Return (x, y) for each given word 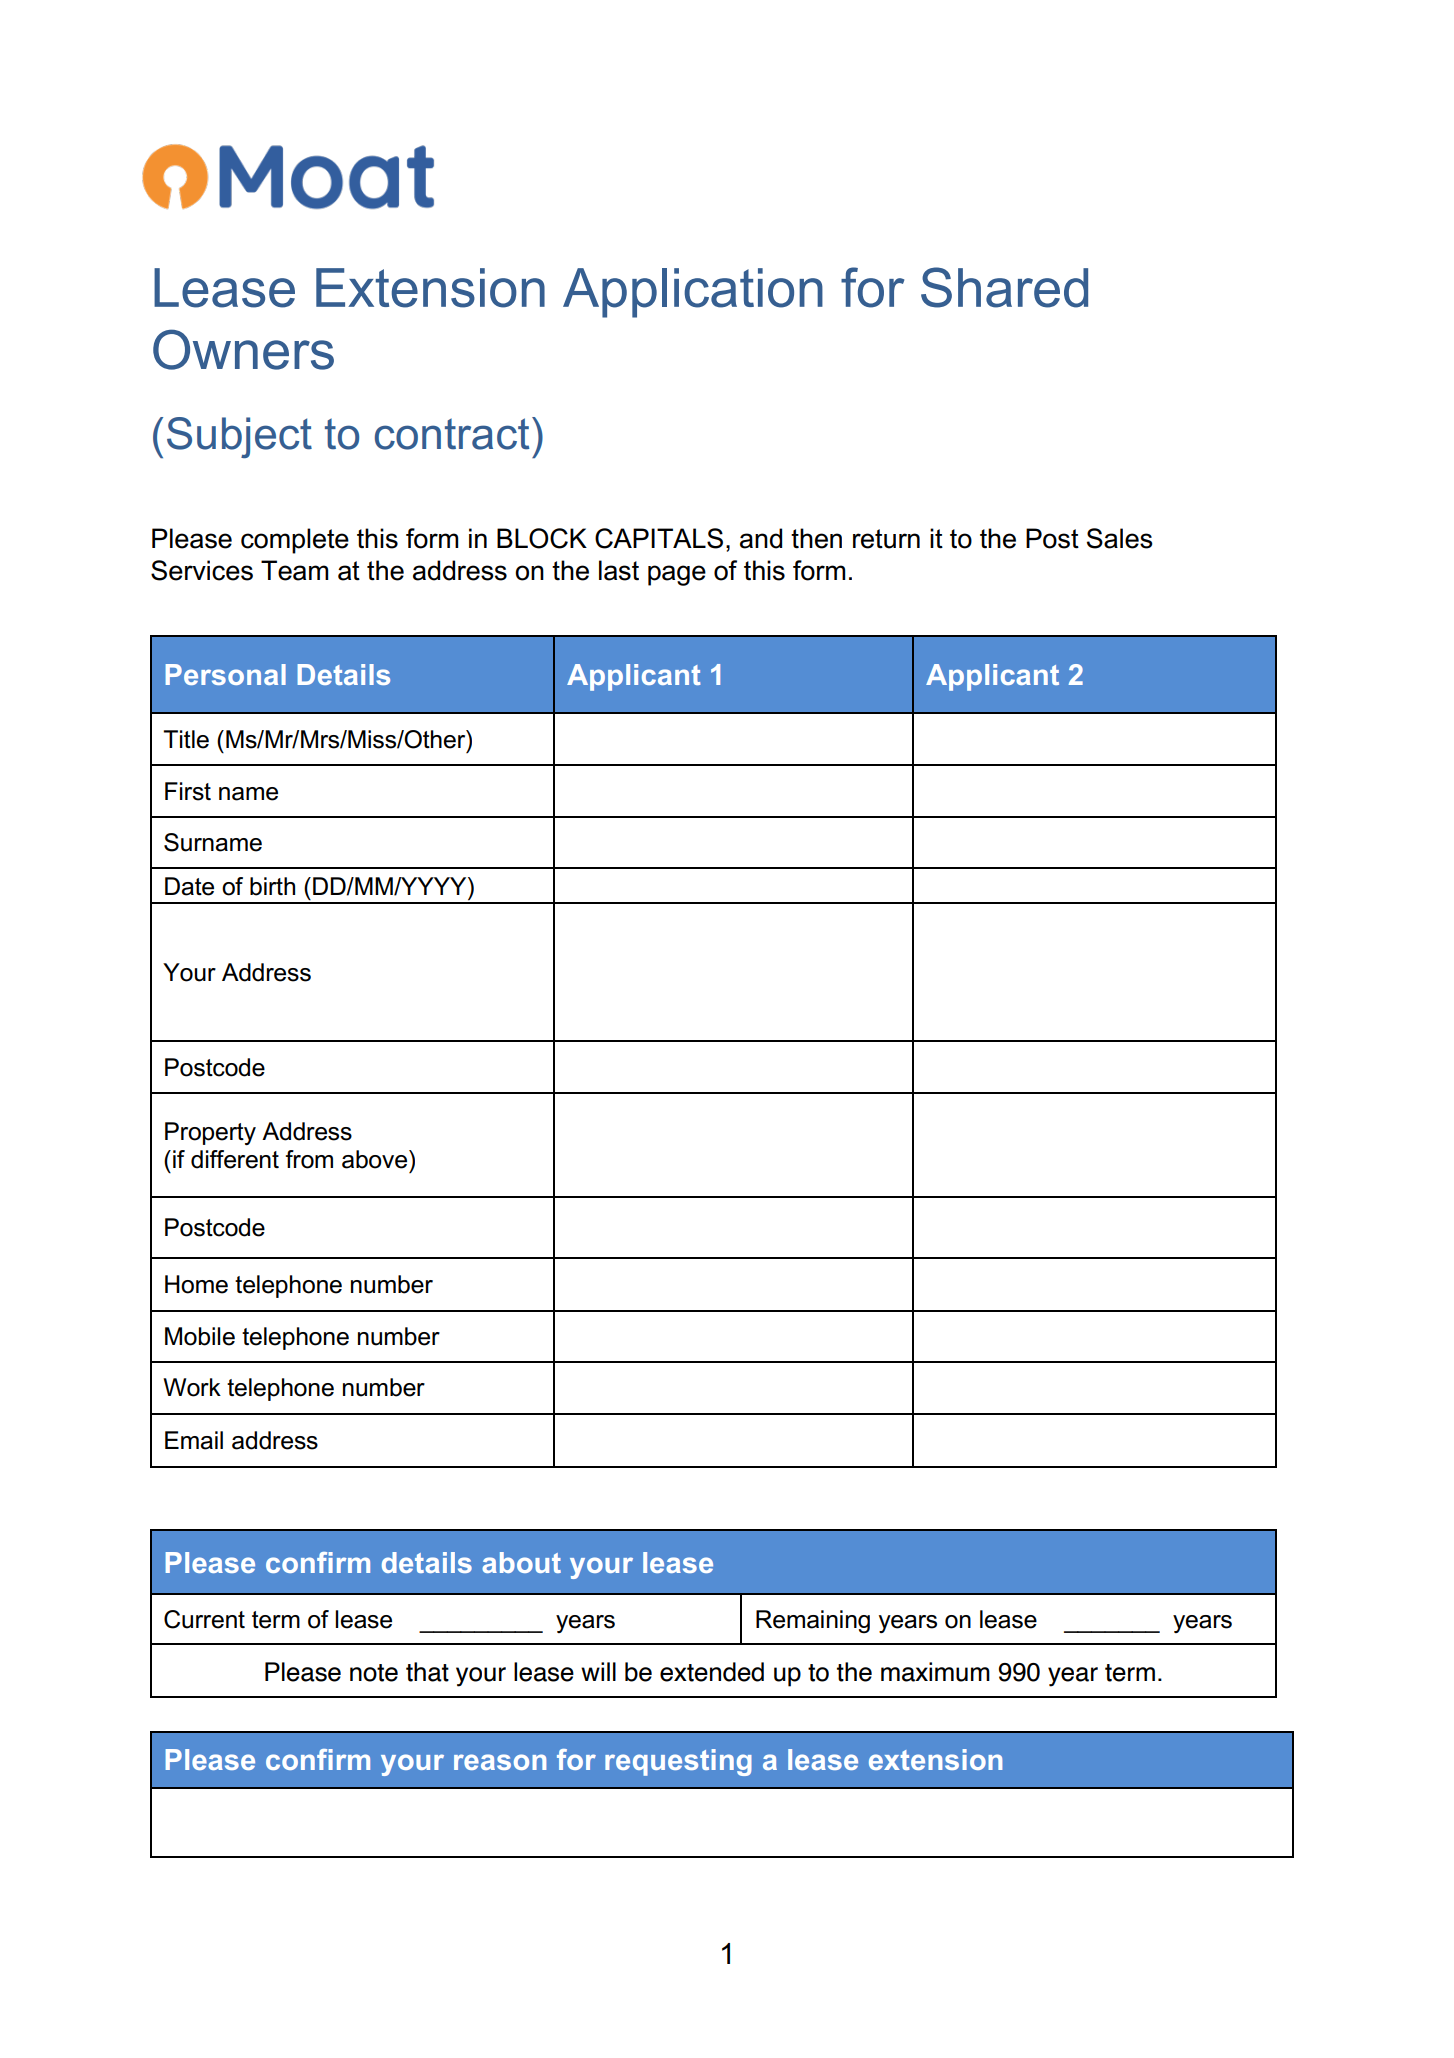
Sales (1120, 538)
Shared (1004, 287)
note (374, 1673)
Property (210, 1133)
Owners (243, 349)
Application (693, 293)
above (376, 1159)
